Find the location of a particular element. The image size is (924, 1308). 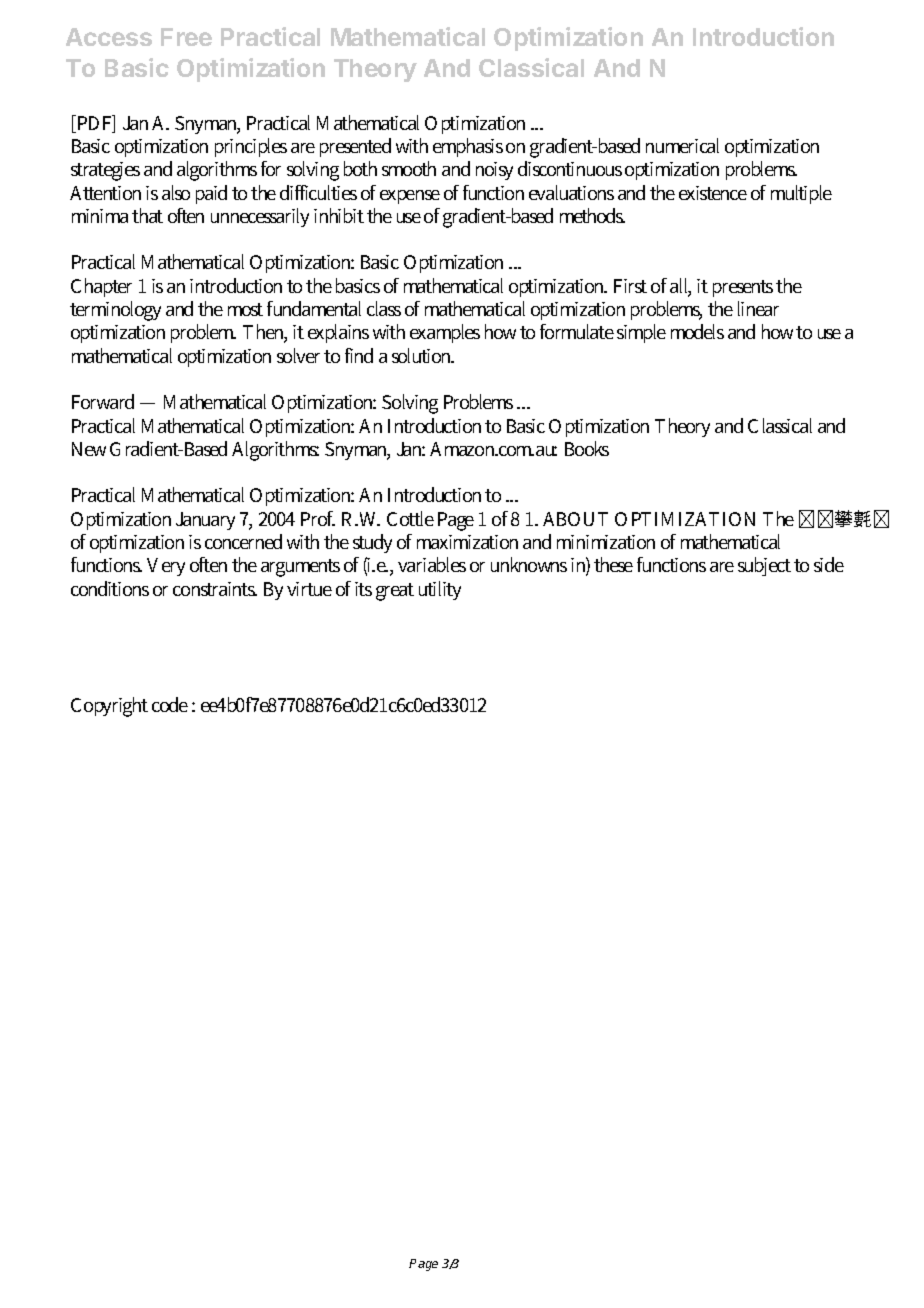

numerical is located at coordinates (682, 145).
